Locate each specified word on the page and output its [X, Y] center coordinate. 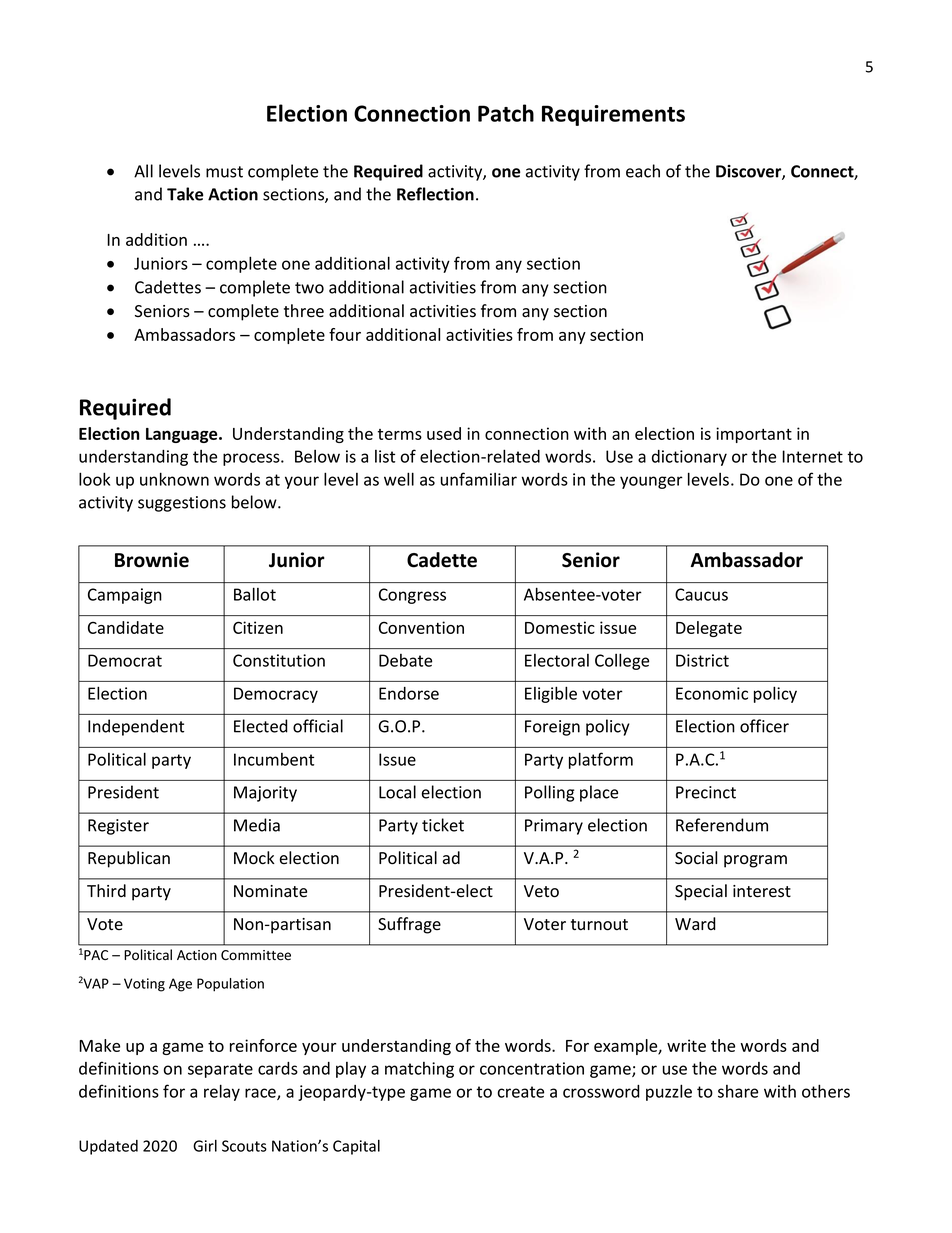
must [224, 172]
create [521, 1092]
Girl [205, 1146]
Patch [506, 113]
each [643, 171]
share [738, 1091]
